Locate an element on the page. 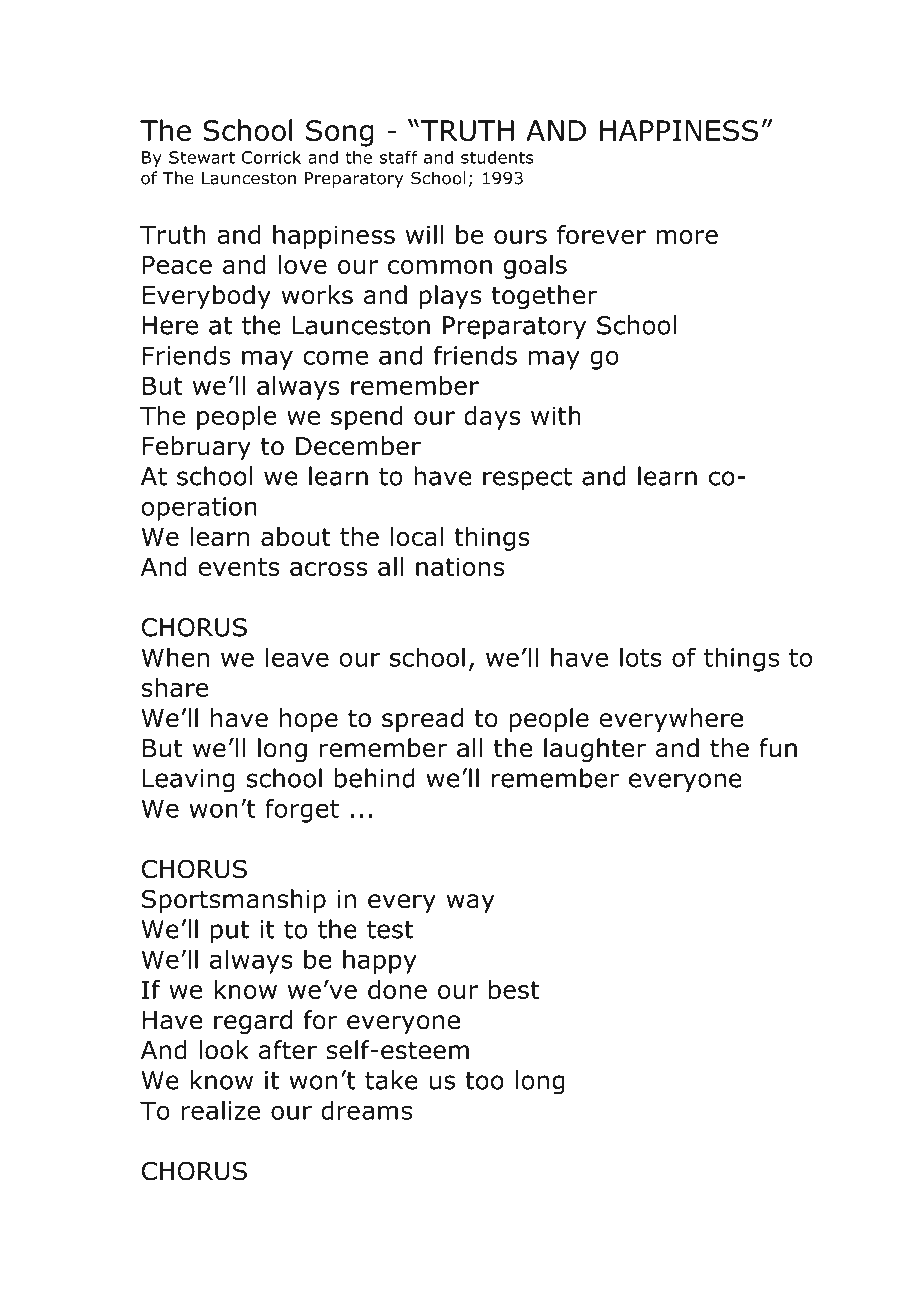  February is located at coordinates (197, 448).
